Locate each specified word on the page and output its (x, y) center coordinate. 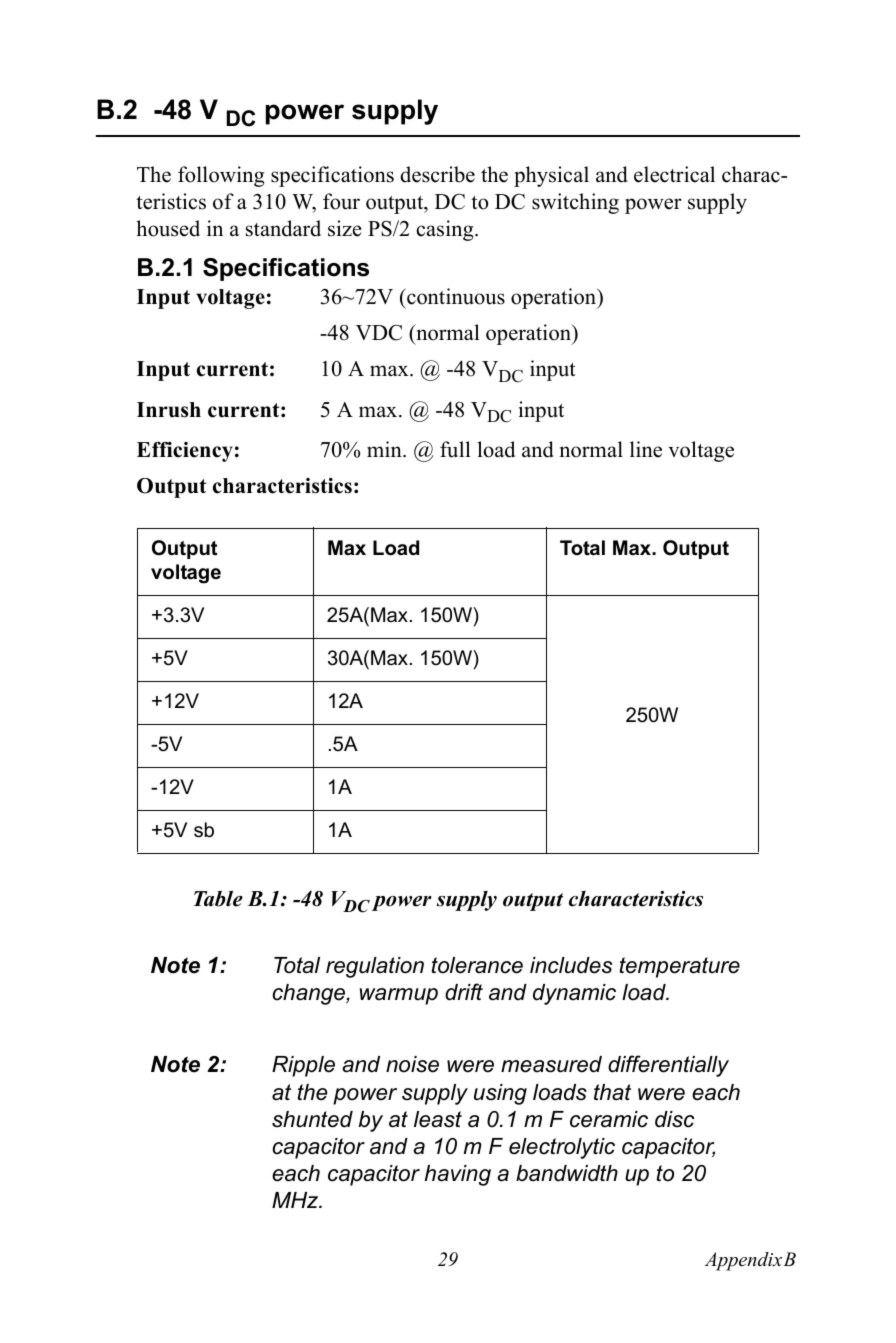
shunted (312, 1119)
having (458, 1175)
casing (446, 230)
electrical (674, 174)
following (221, 176)
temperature (679, 967)
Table (218, 898)
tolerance (477, 965)
